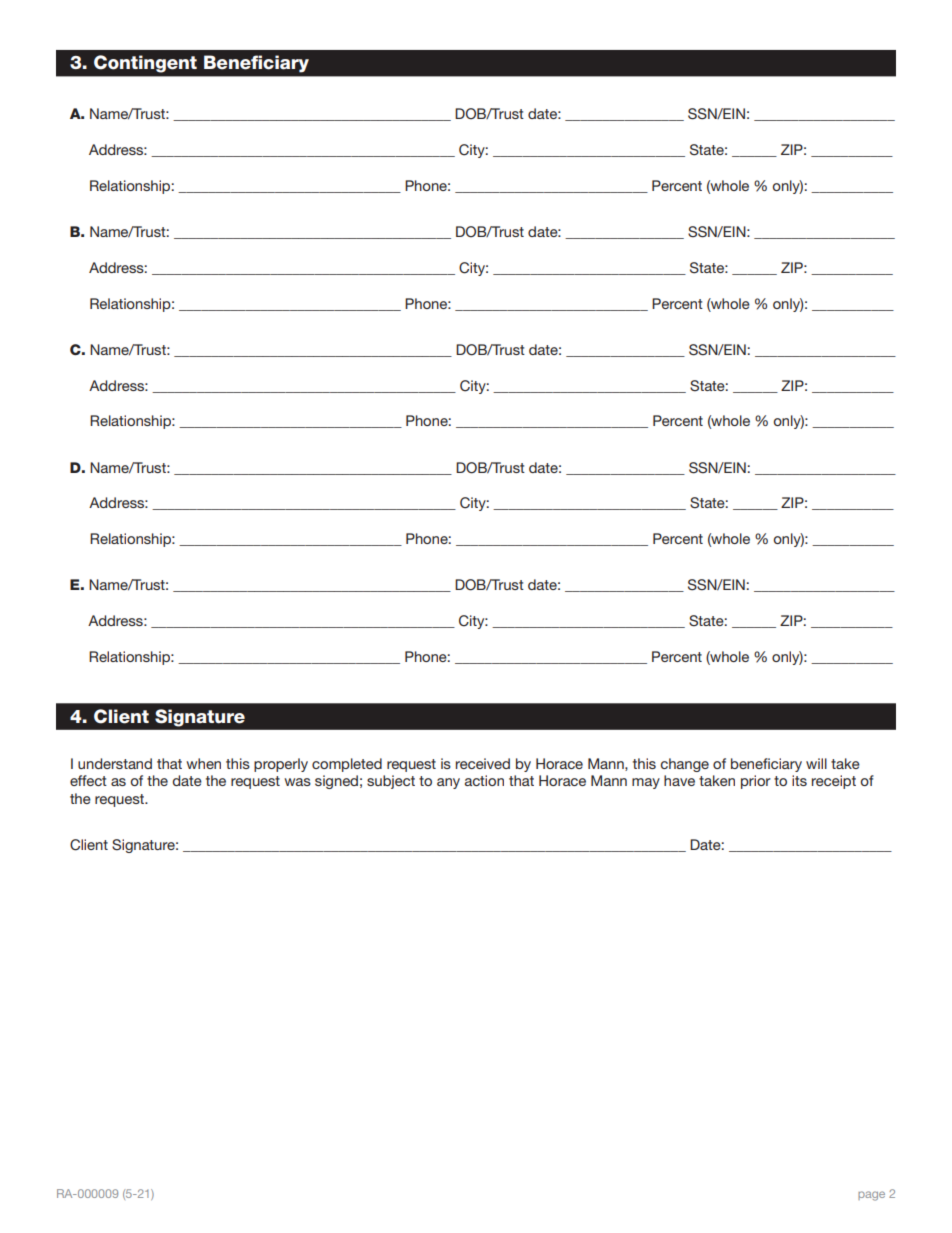 This screenshot has height=1233, width=952. Describe the element at coordinates (756, 782) in the screenshot. I see `prior` at that location.
